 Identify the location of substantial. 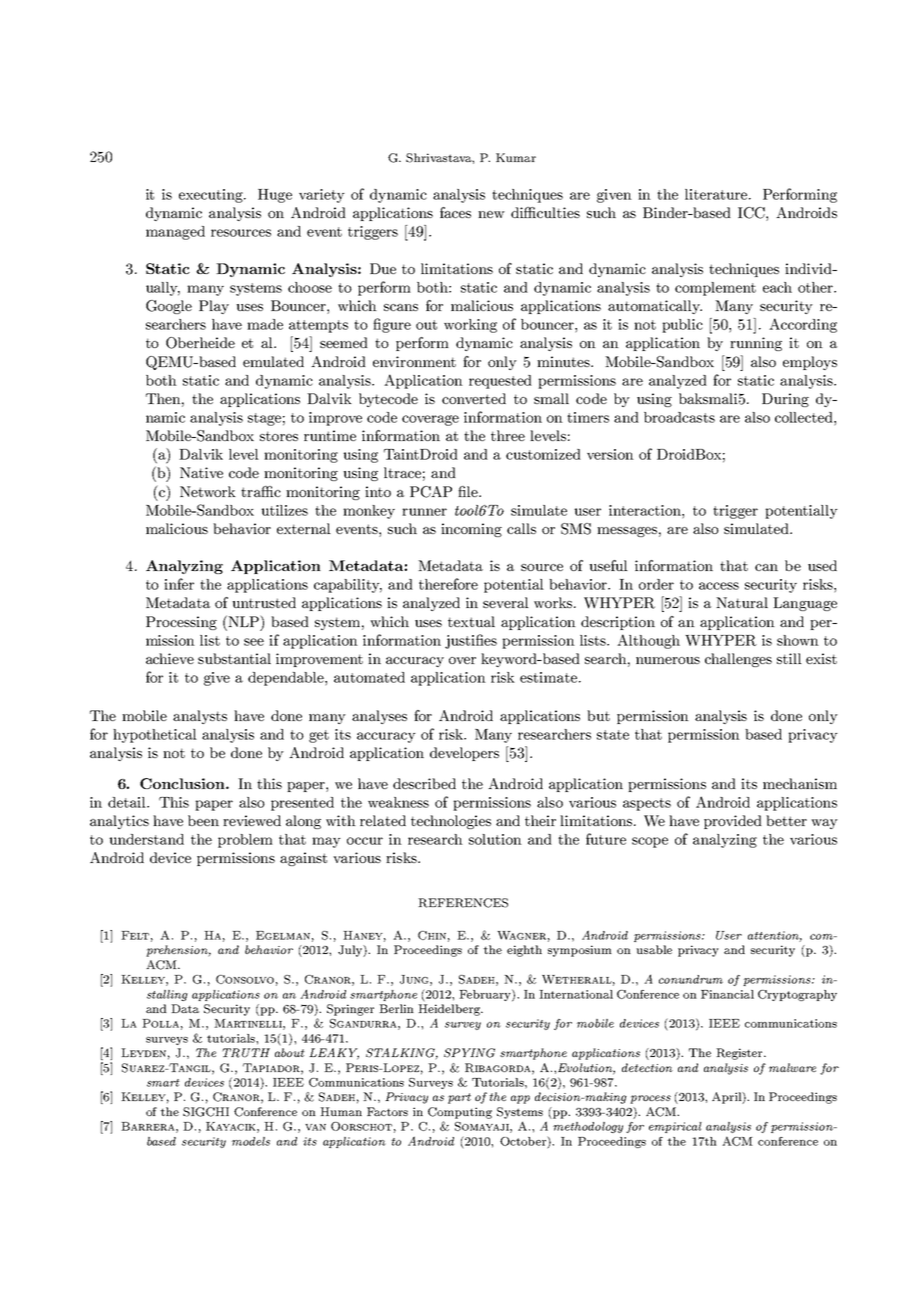
(234, 658).
